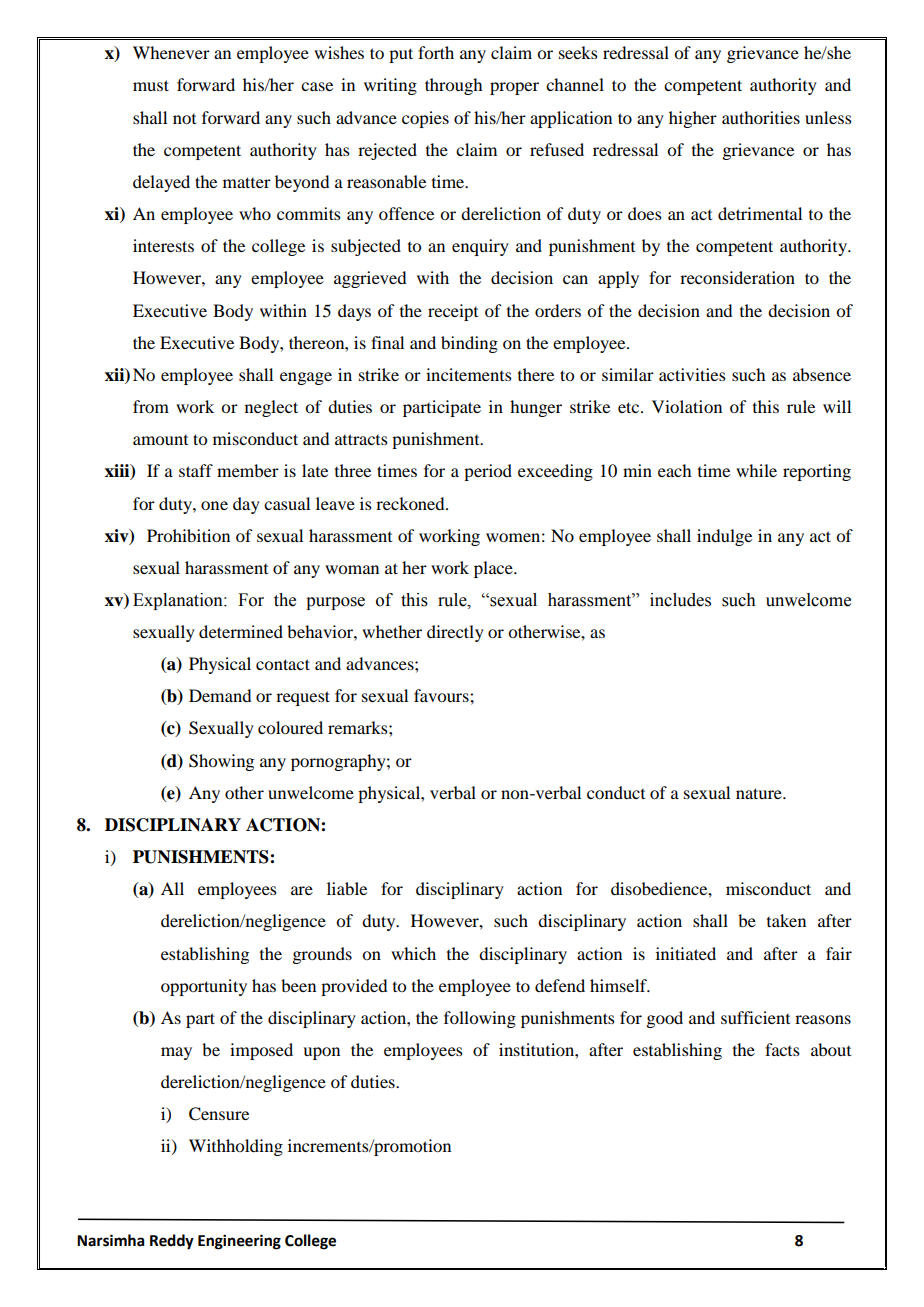 The height and width of the screenshot is (1307, 924). Describe the element at coordinates (480, 1019) in the screenshot. I see `following` at that location.
